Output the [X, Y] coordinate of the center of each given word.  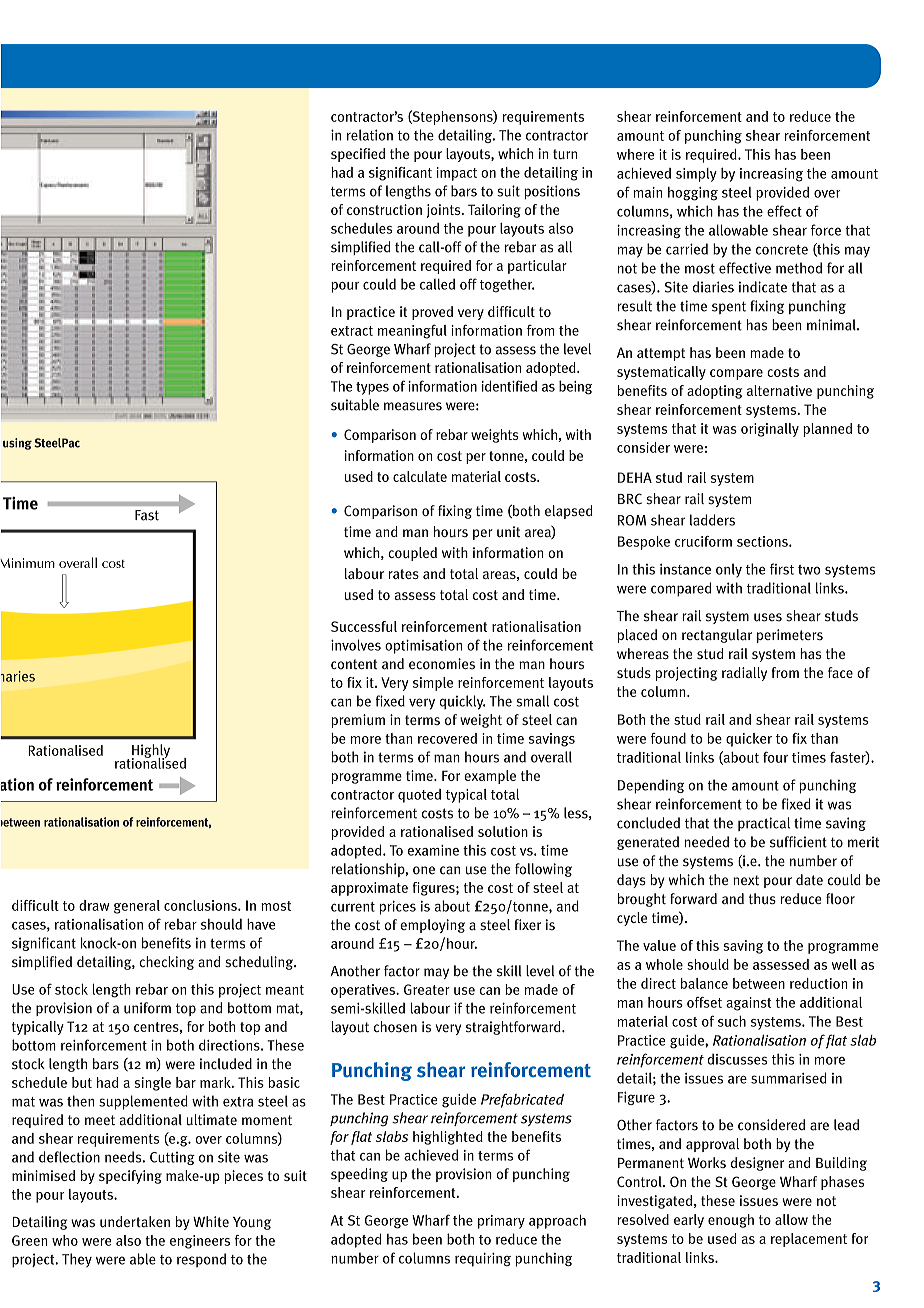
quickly [462, 702]
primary [501, 1222]
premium [358, 721]
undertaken [135, 1222]
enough [731, 1221]
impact [457, 174]
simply [696, 175]
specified [358, 155]
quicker [749, 740]
